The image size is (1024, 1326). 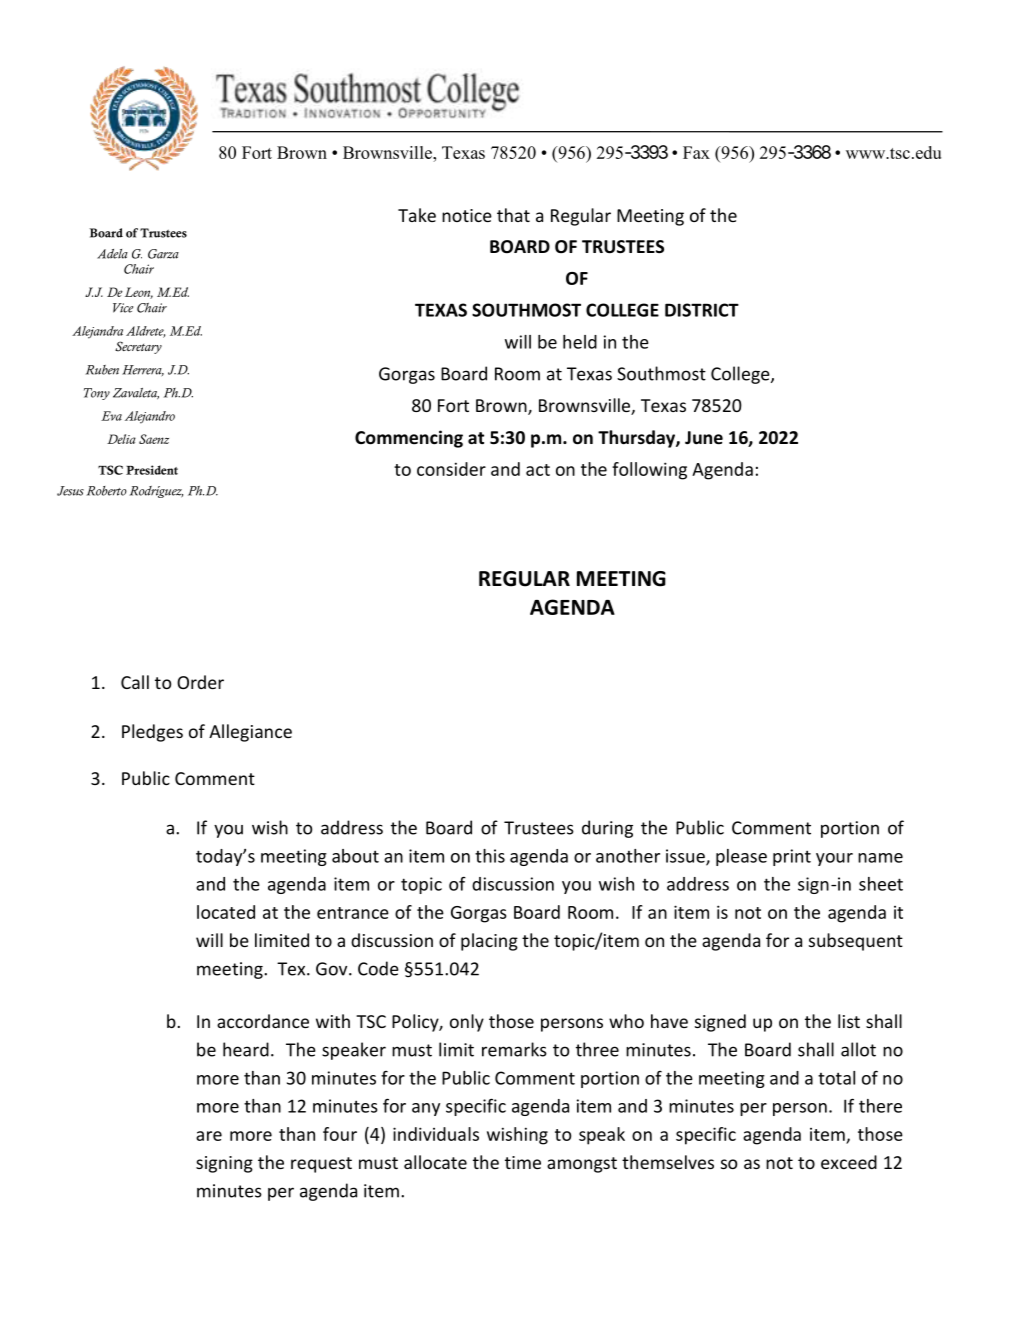 I want to click on print, so click(x=792, y=857).
